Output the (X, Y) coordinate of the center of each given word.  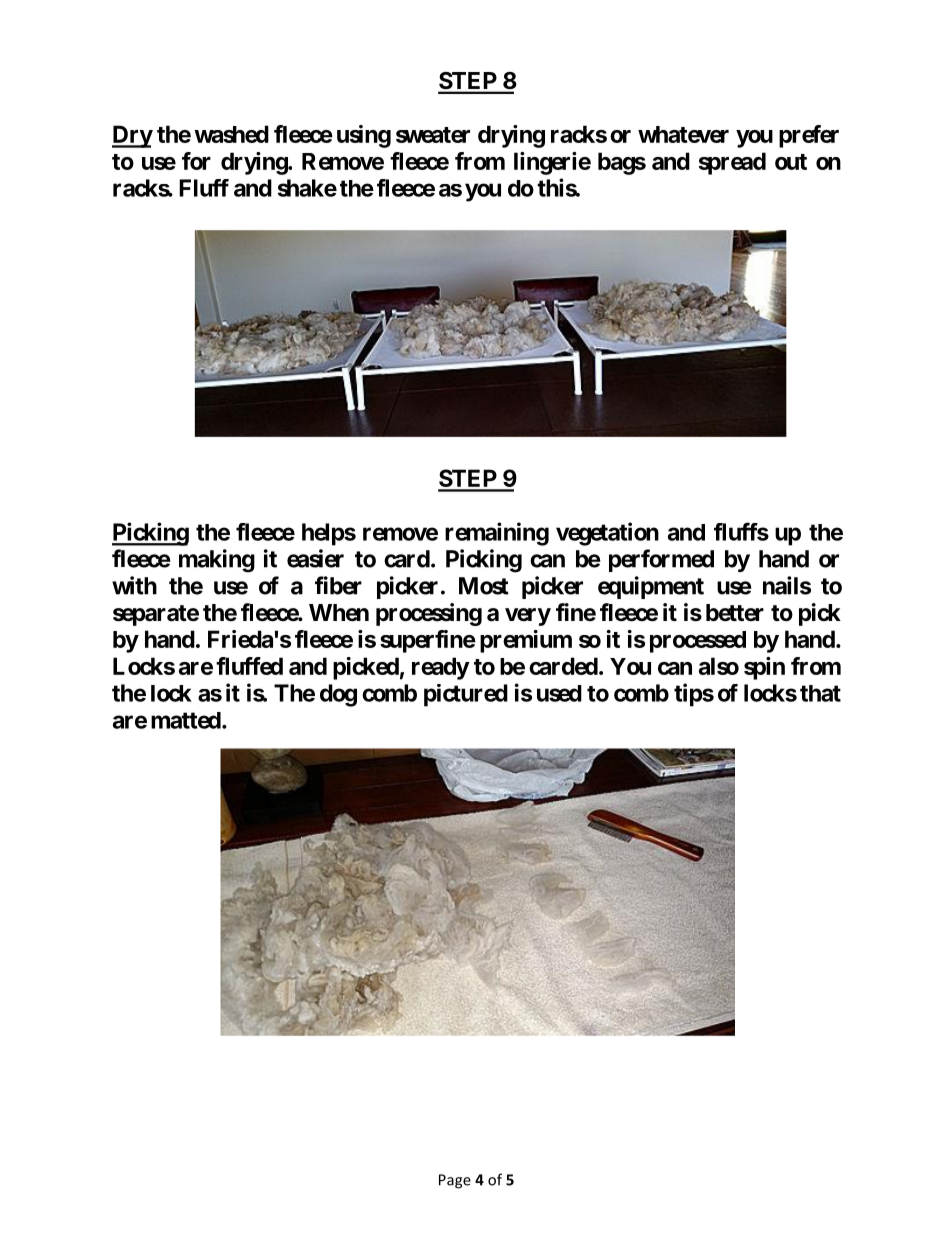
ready (441, 668)
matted (186, 720)
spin (764, 668)
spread (732, 163)
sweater (433, 135)
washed (231, 134)
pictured (466, 695)
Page (455, 1181)
